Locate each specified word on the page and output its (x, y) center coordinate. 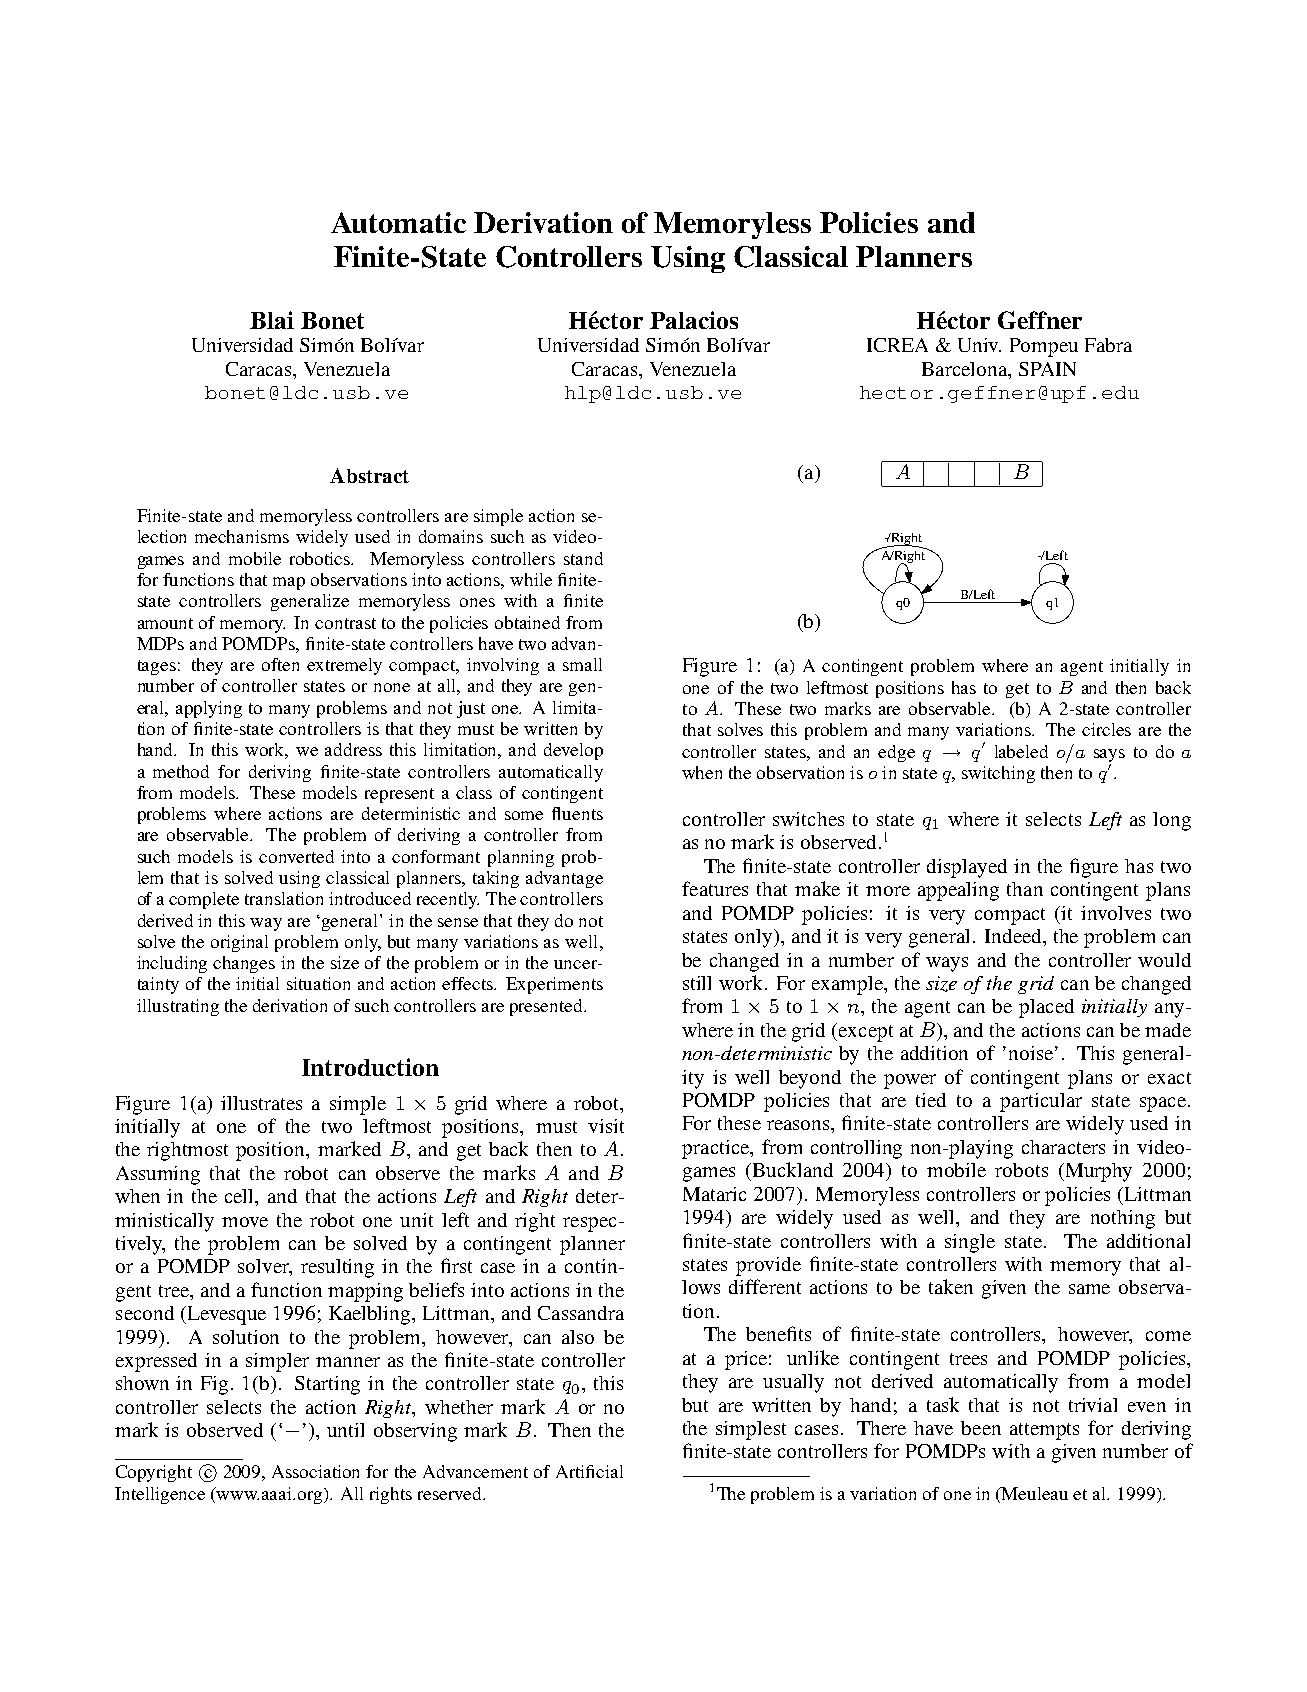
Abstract (369, 475)
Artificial (589, 1471)
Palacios (694, 320)
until (345, 1430)
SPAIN (1047, 369)
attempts (1044, 1431)
